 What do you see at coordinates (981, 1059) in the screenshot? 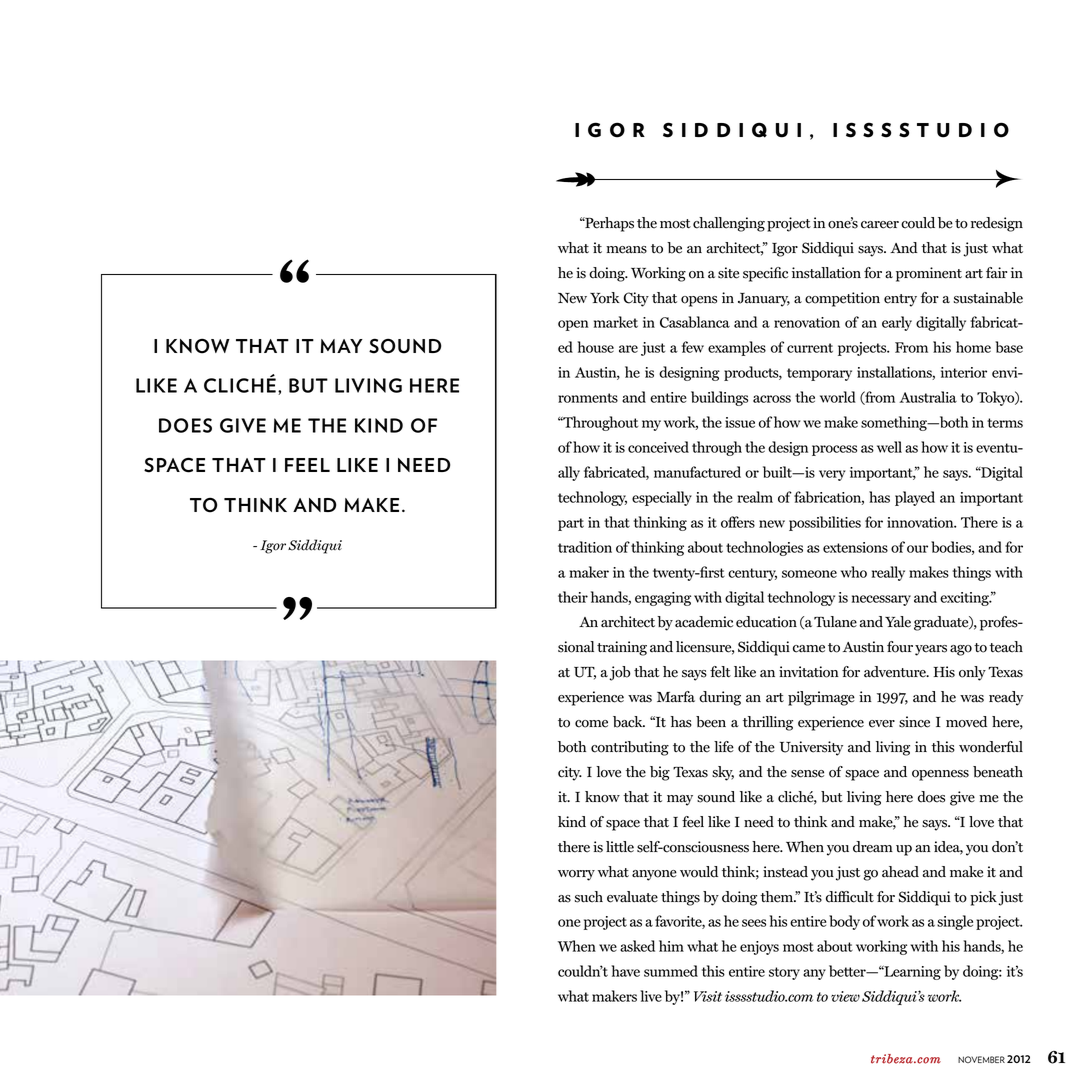
I see `november` at bounding box center [981, 1059].
